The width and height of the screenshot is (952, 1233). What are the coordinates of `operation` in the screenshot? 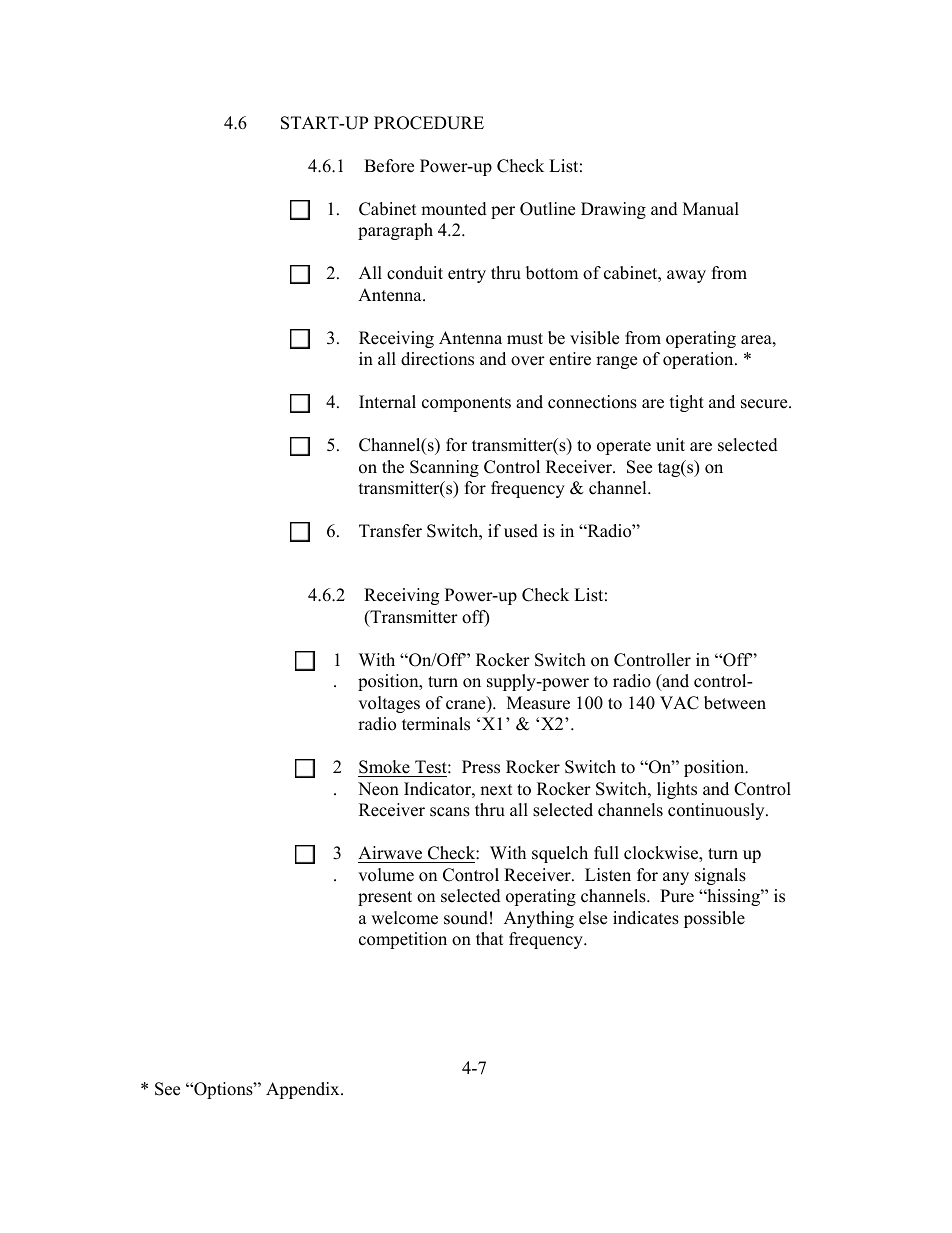 It's located at (699, 360).
